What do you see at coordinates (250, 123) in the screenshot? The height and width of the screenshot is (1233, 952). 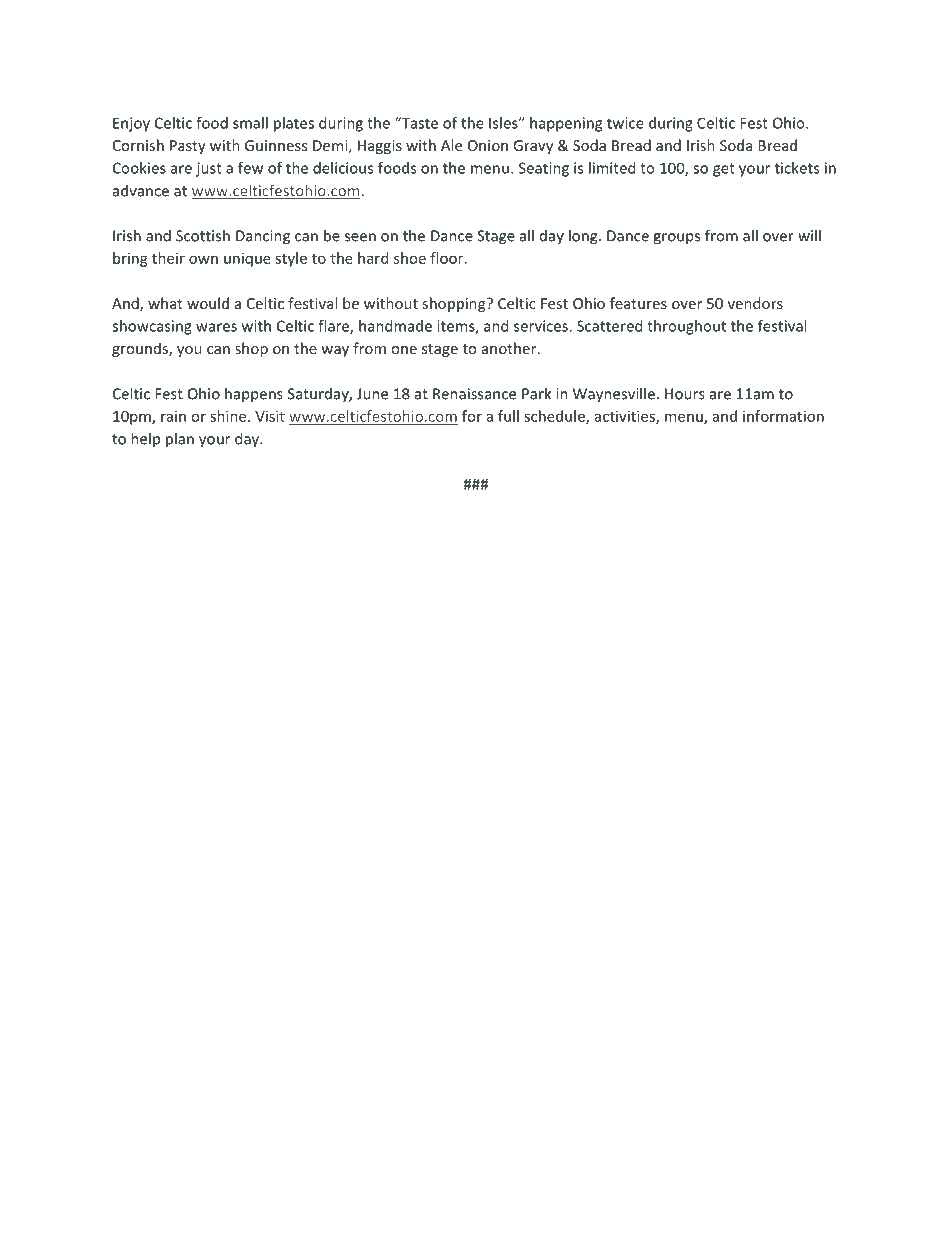 I see `small` at bounding box center [250, 123].
